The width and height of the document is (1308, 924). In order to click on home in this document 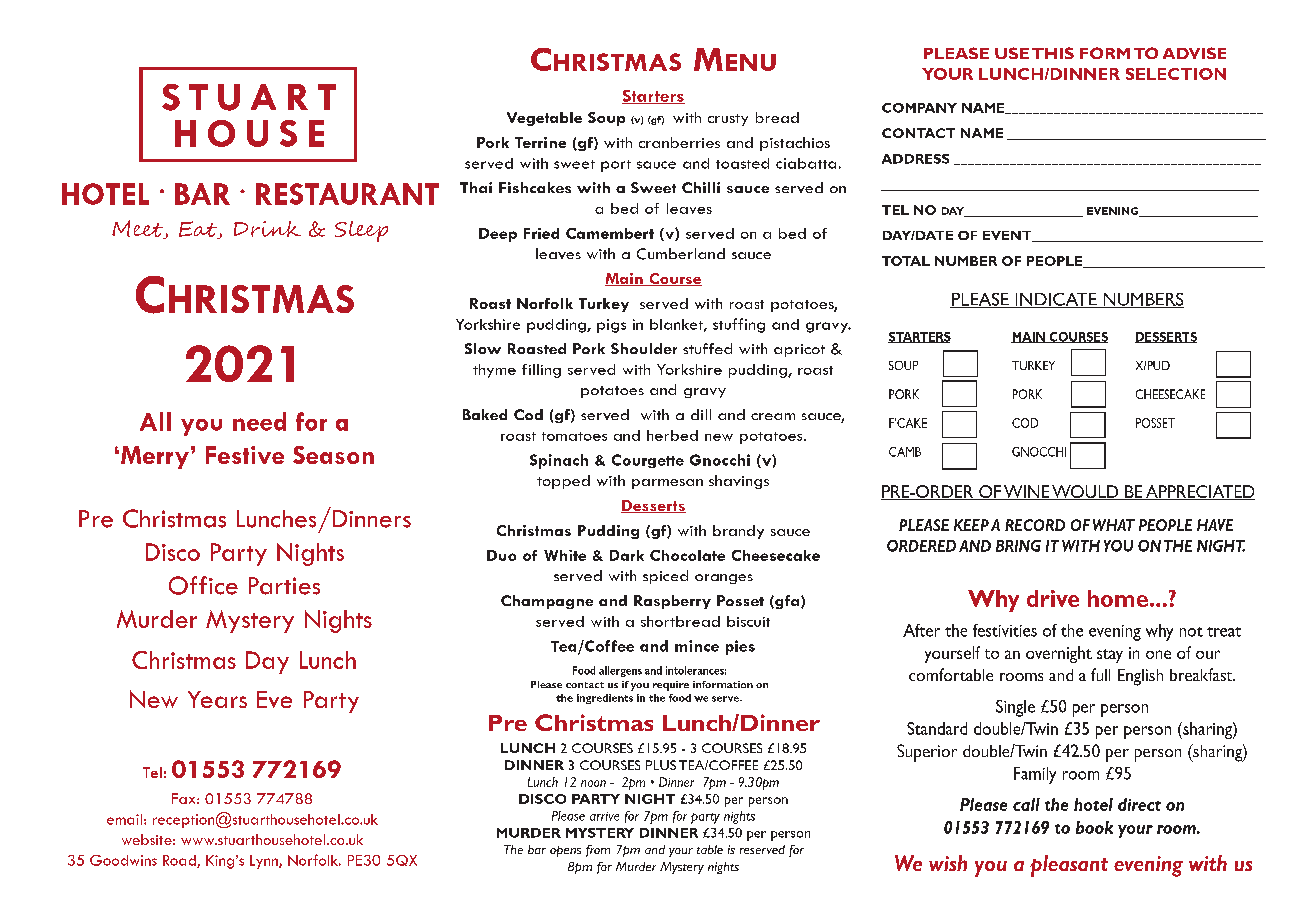, I will do `click(1118, 598)`.
